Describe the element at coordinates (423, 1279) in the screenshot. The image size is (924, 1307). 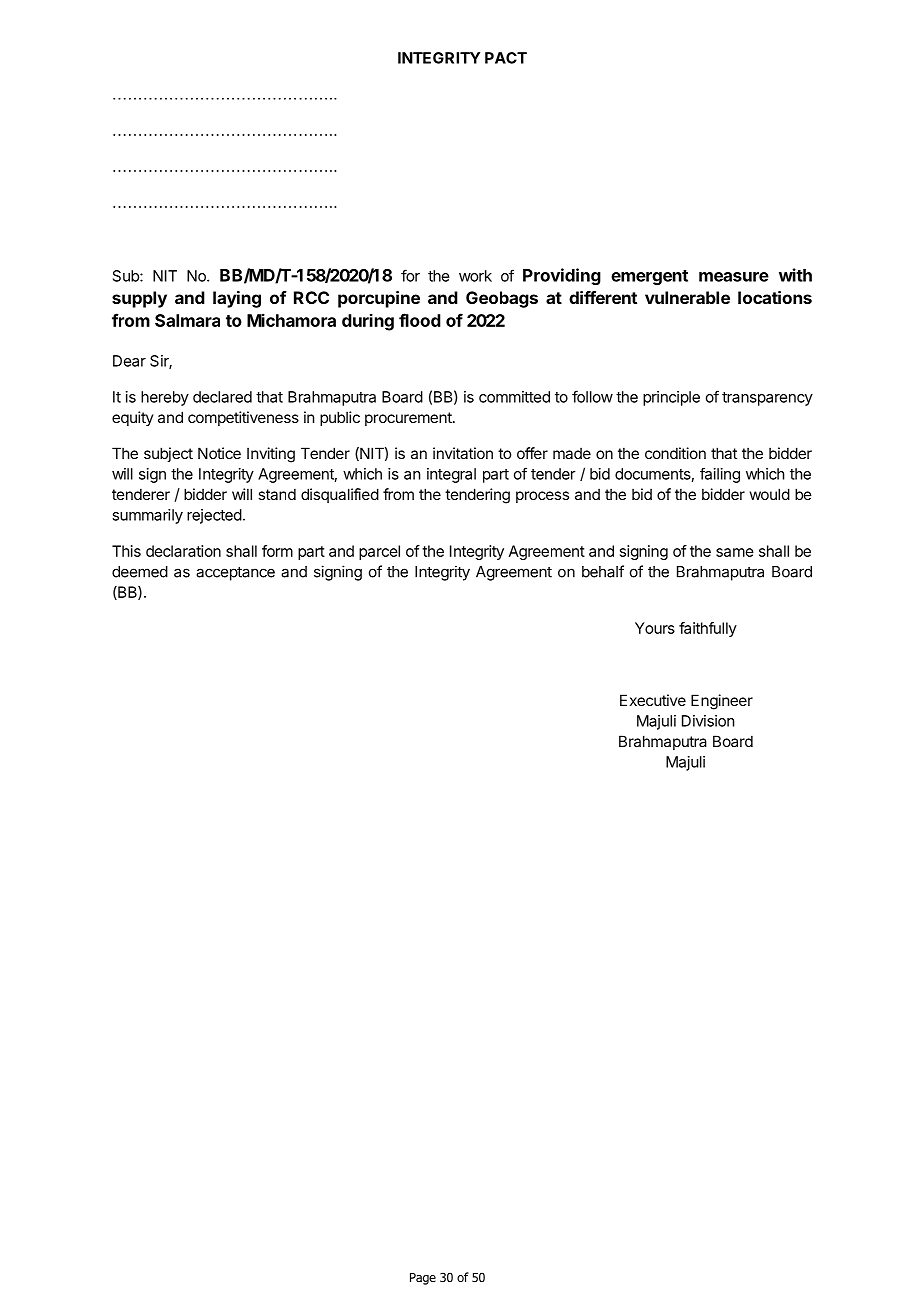
I see `Page` at that location.
